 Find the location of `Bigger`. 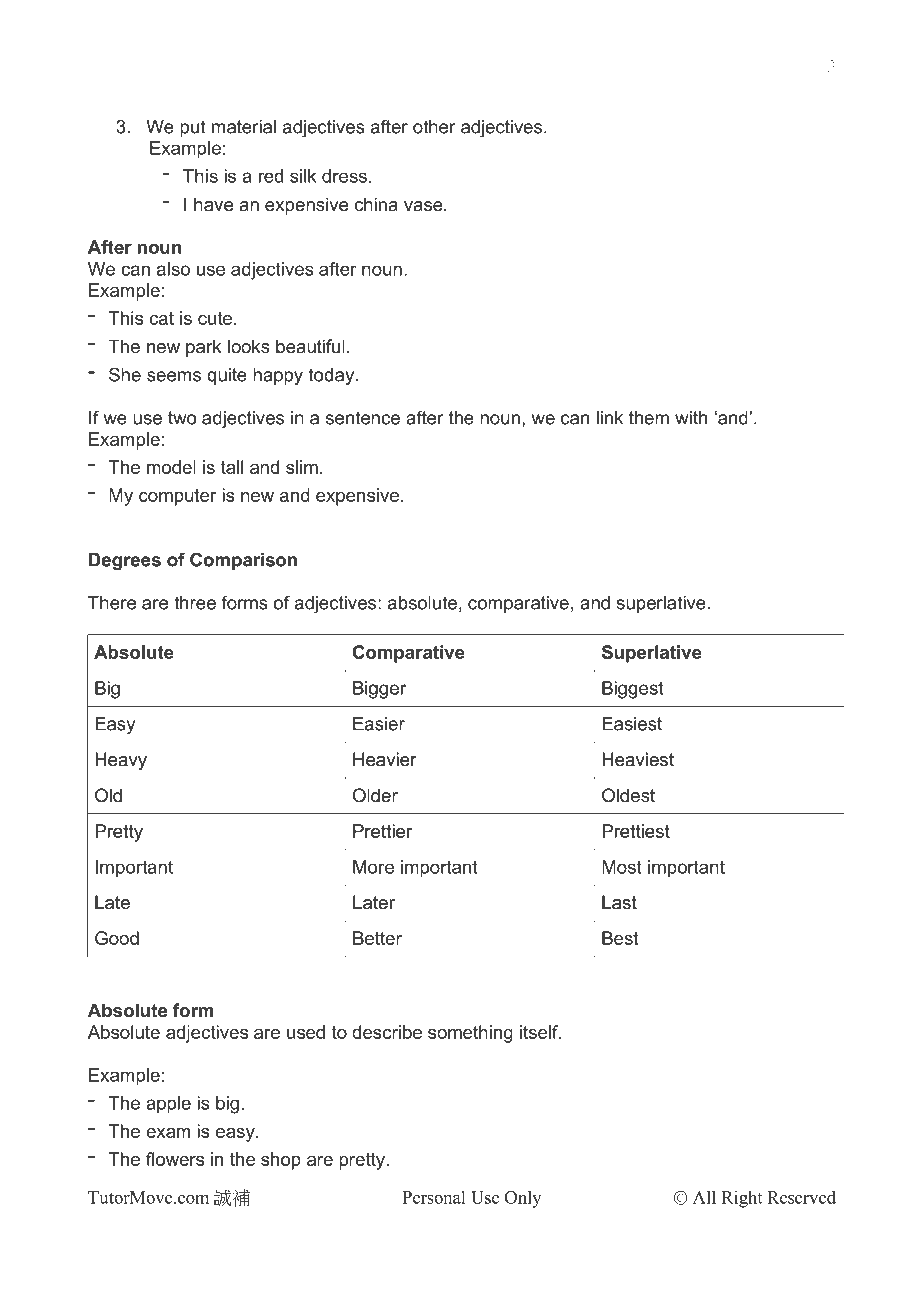

Bigger is located at coordinates (379, 690).
